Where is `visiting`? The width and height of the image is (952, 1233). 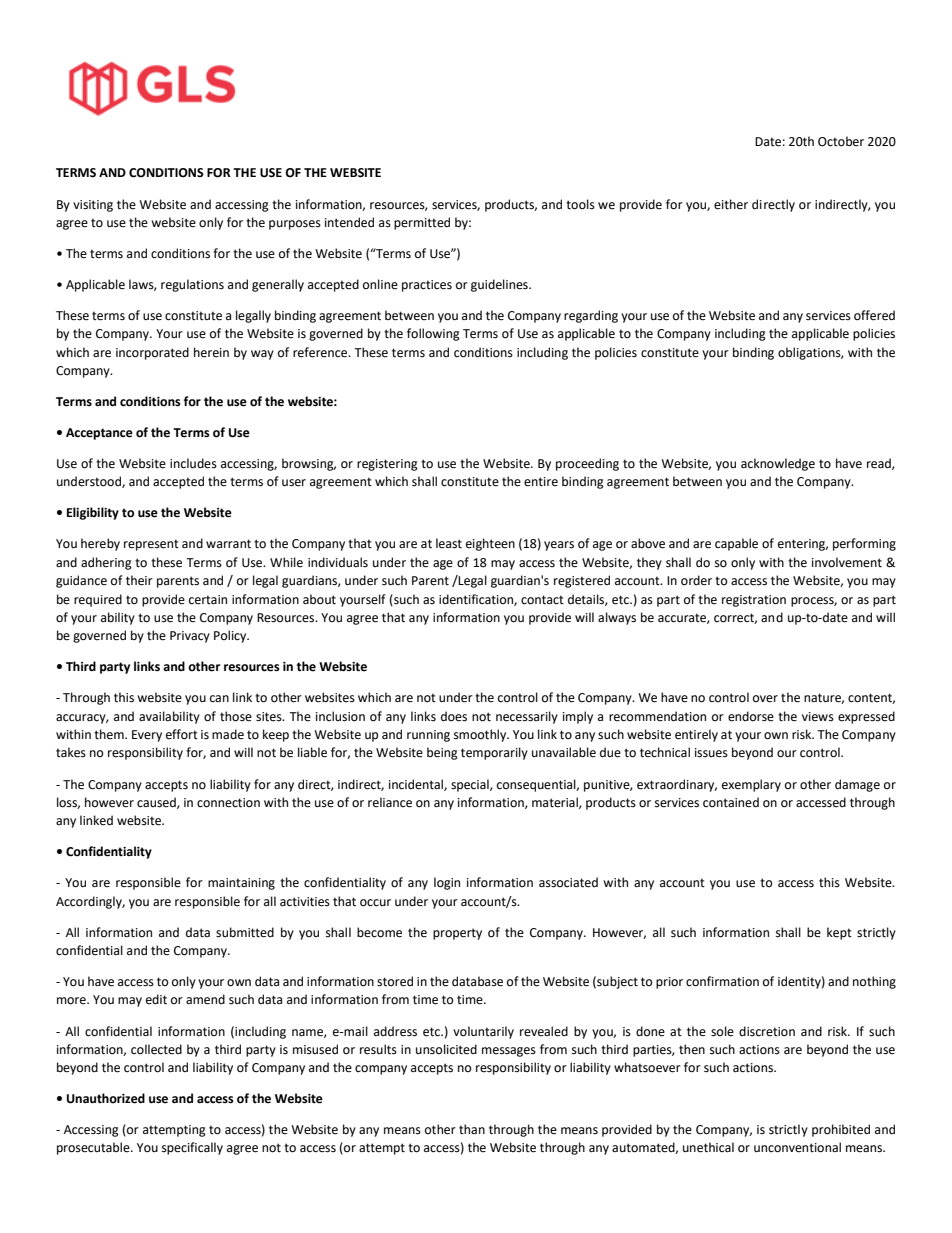
visiting is located at coordinates (93, 206).
